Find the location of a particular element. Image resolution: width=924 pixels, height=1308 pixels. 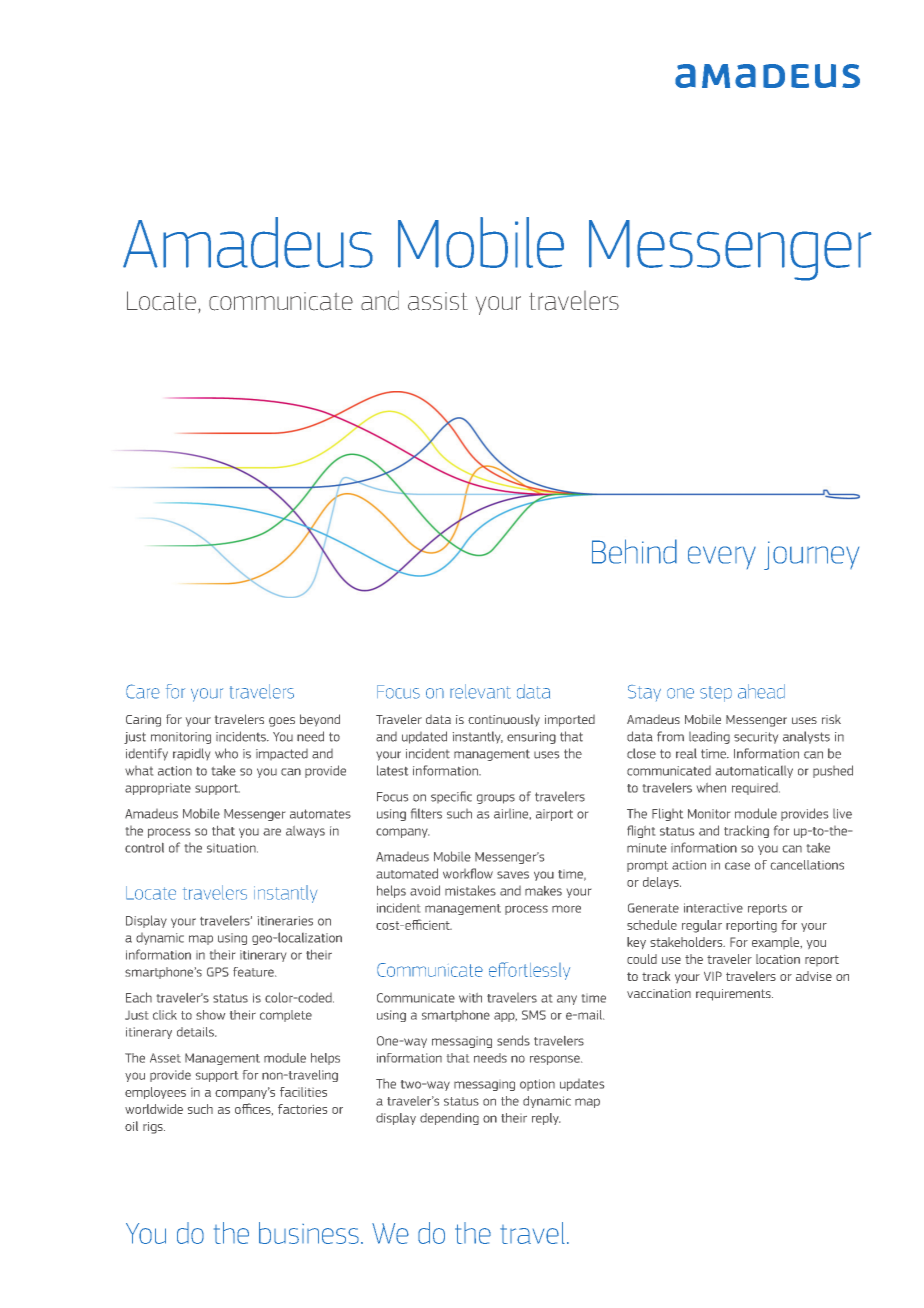

business is located at coordinates (309, 1233).
